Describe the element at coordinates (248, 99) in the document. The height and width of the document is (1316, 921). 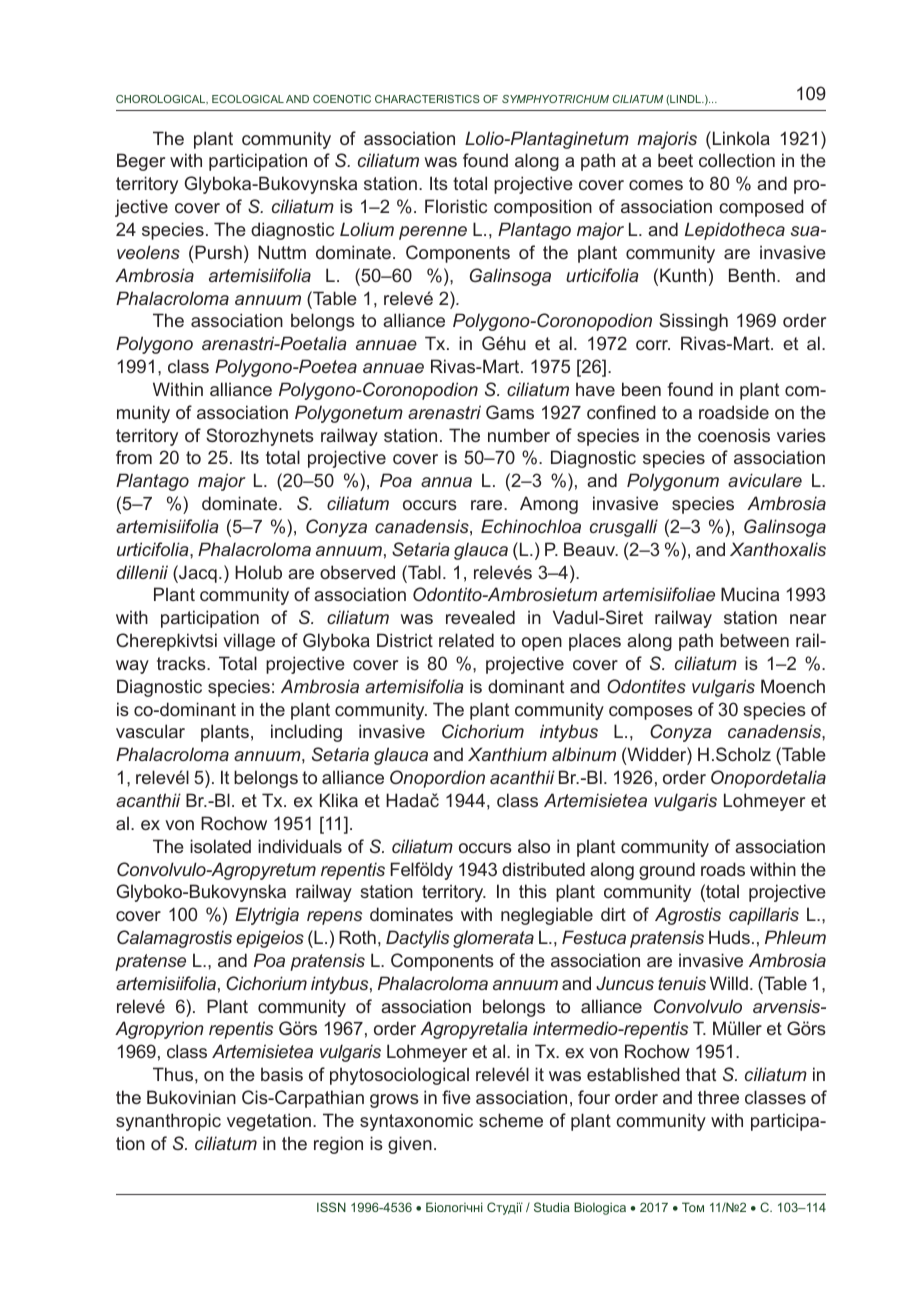
I see `ECOLOGICAL` at that location.
